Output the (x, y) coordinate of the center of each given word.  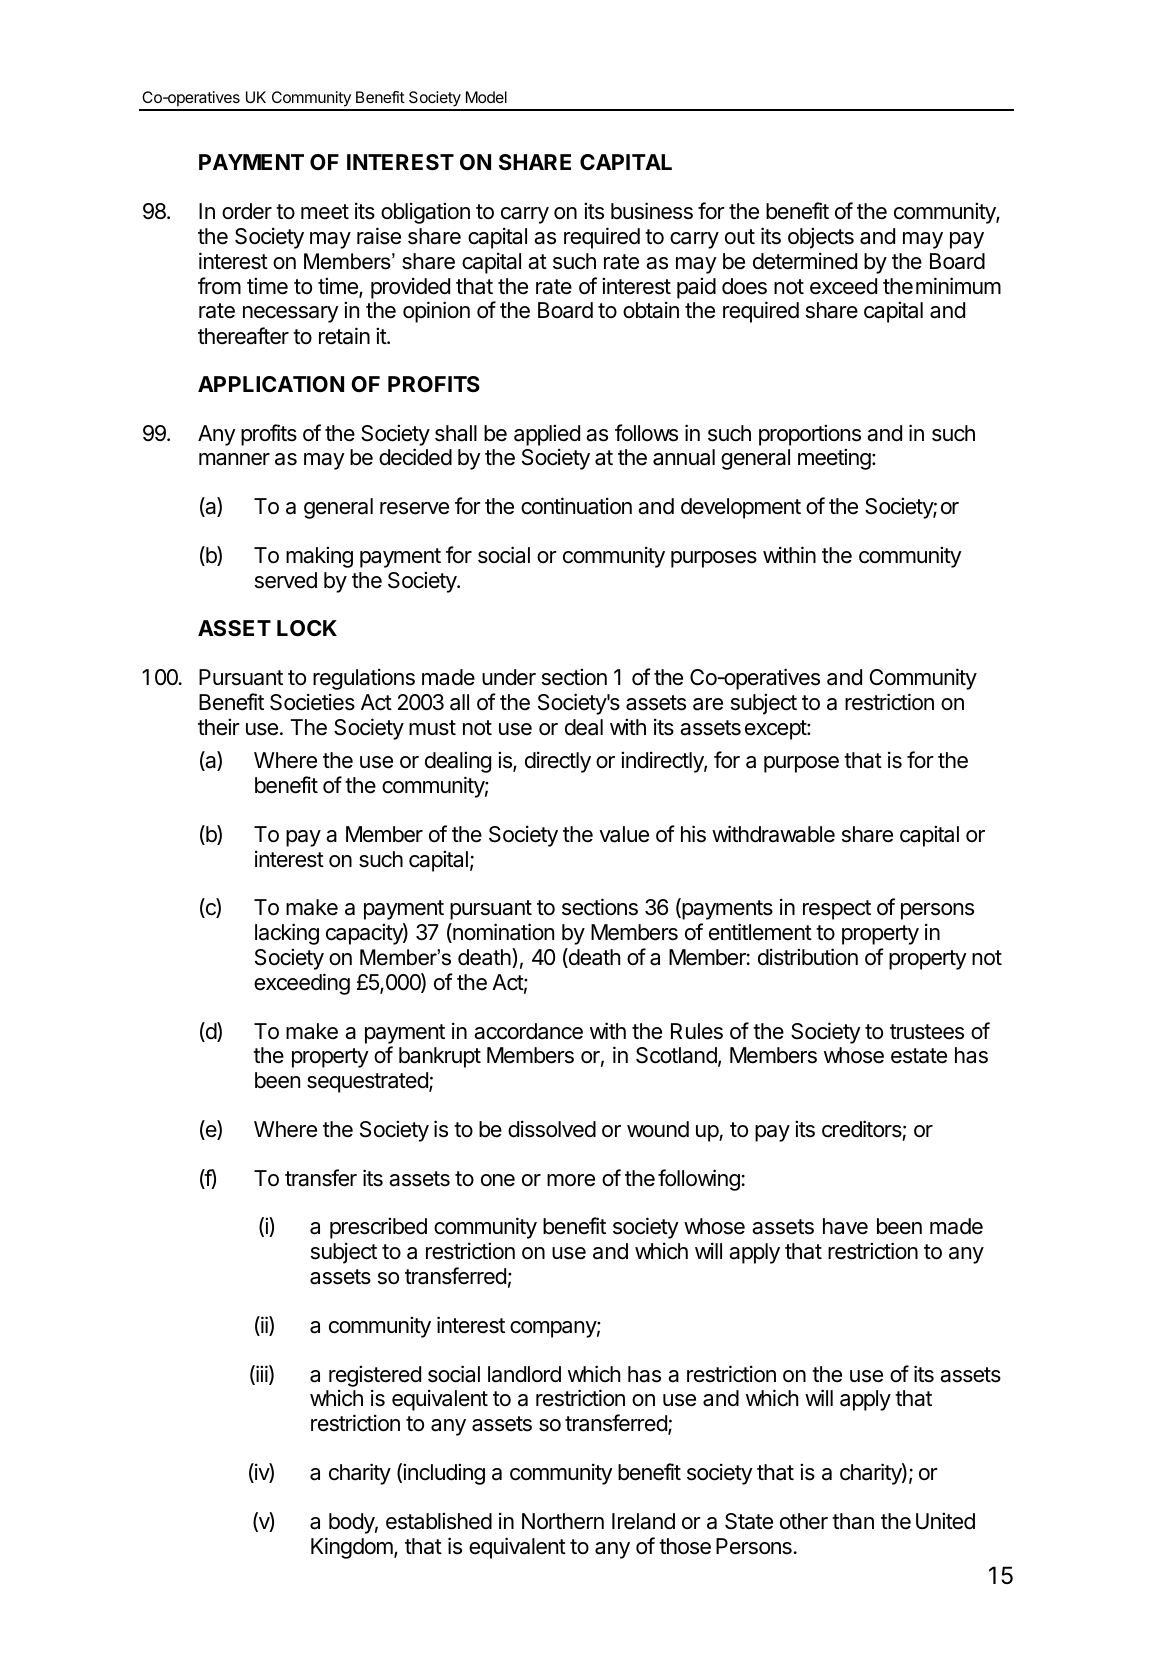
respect (837, 910)
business (652, 211)
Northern (563, 1521)
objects (821, 238)
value (624, 834)
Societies (312, 702)
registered (375, 1376)
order (247, 211)
